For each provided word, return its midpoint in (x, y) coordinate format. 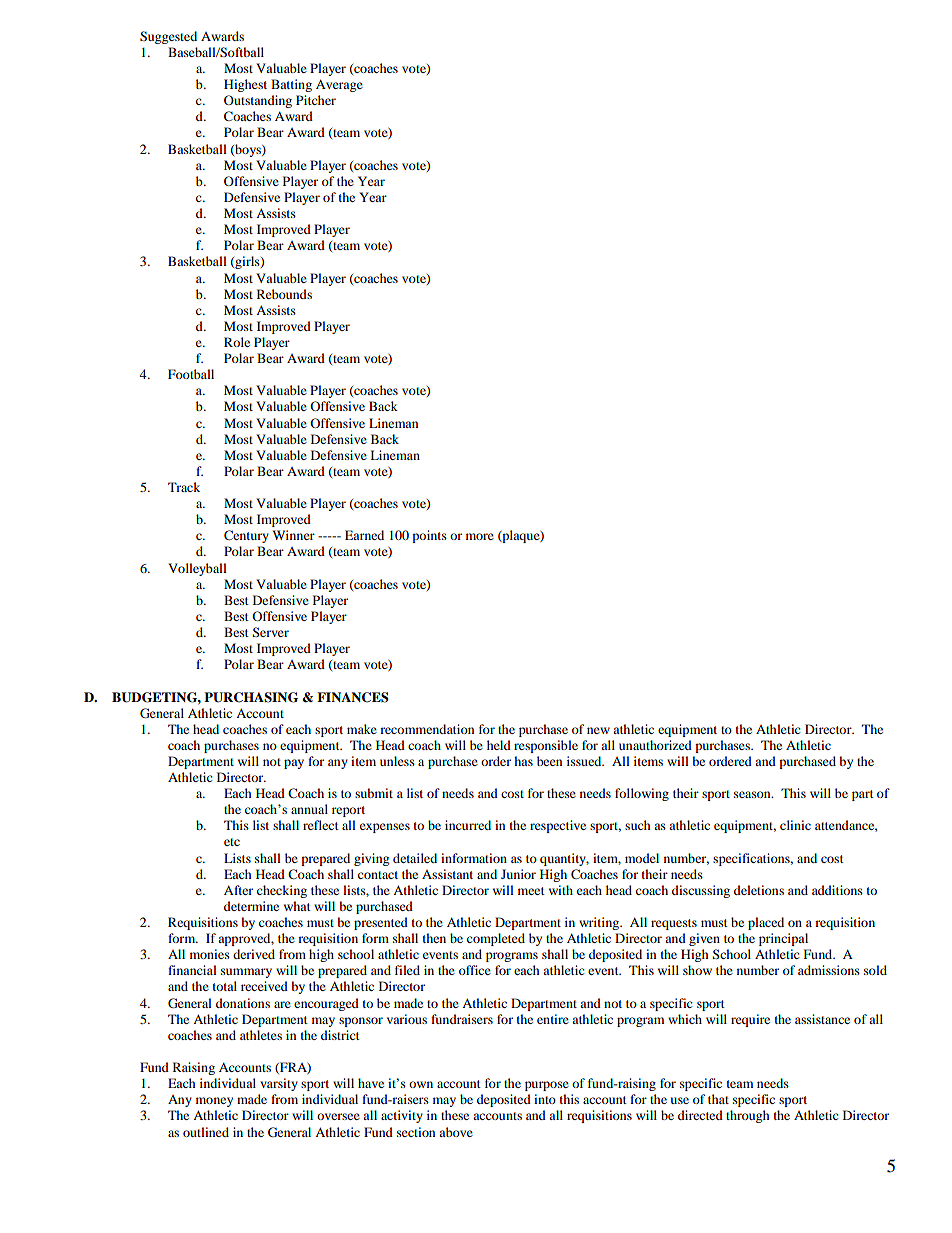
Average (339, 85)
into (545, 1099)
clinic (795, 825)
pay (294, 764)
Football (191, 374)
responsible (546, 746)
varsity (279, 1084)
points (429, 536)
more (480, 536)
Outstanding (258, 101)
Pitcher (316, 100)
